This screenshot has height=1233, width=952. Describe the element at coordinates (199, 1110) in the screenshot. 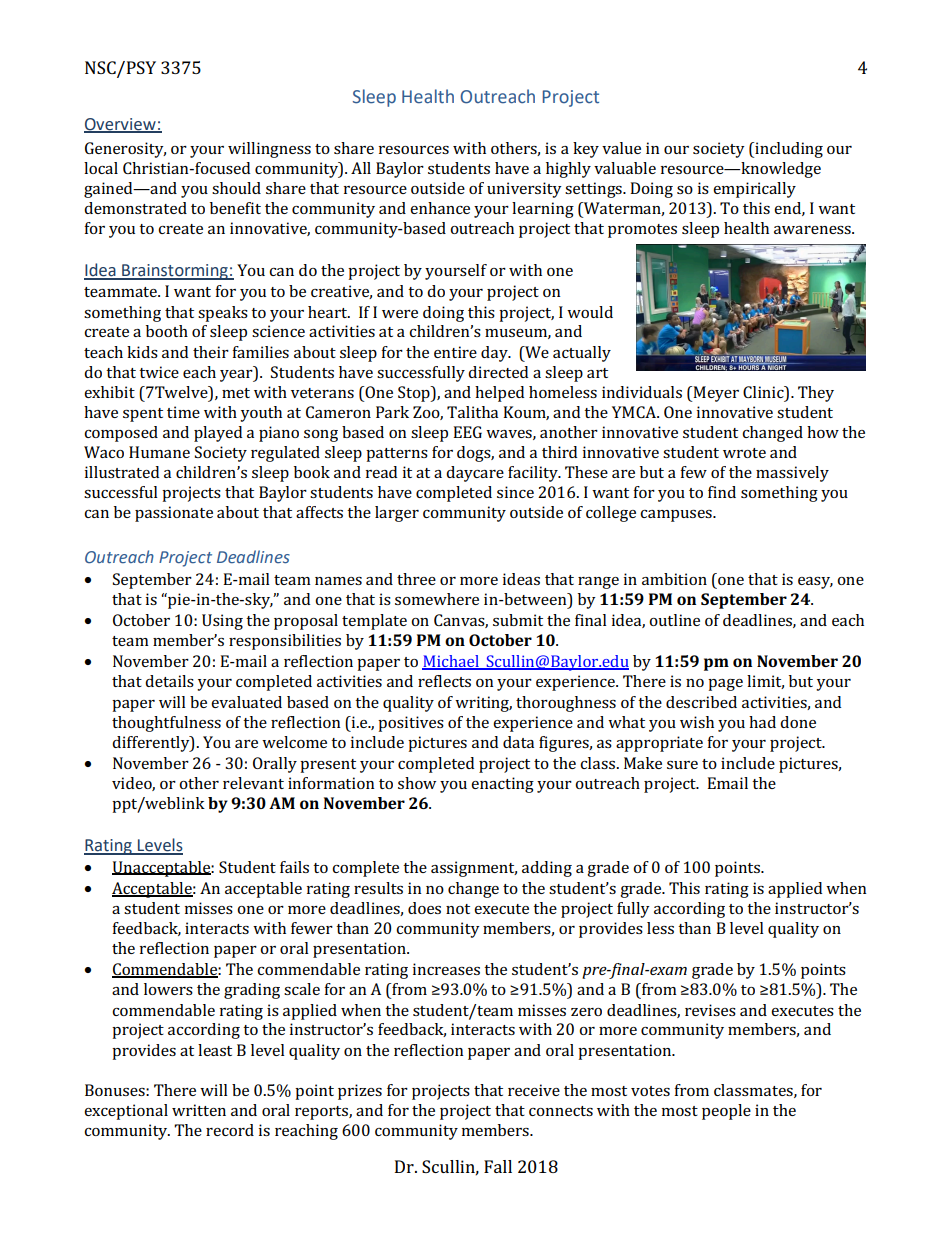

I see `written` at that location.
